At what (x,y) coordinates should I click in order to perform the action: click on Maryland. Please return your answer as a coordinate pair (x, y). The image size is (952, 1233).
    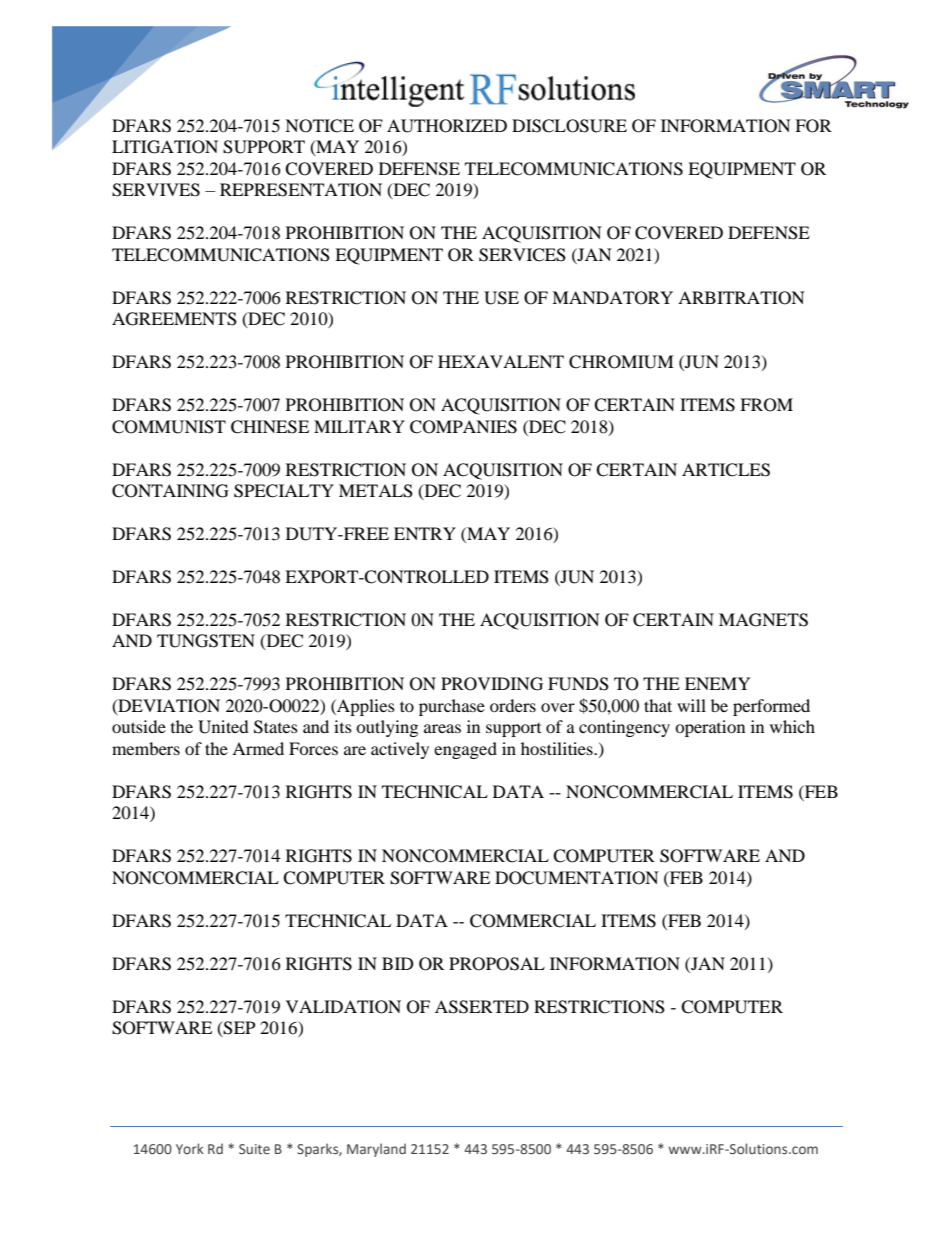
    Looking at the image, I should click on (376, 1150).
